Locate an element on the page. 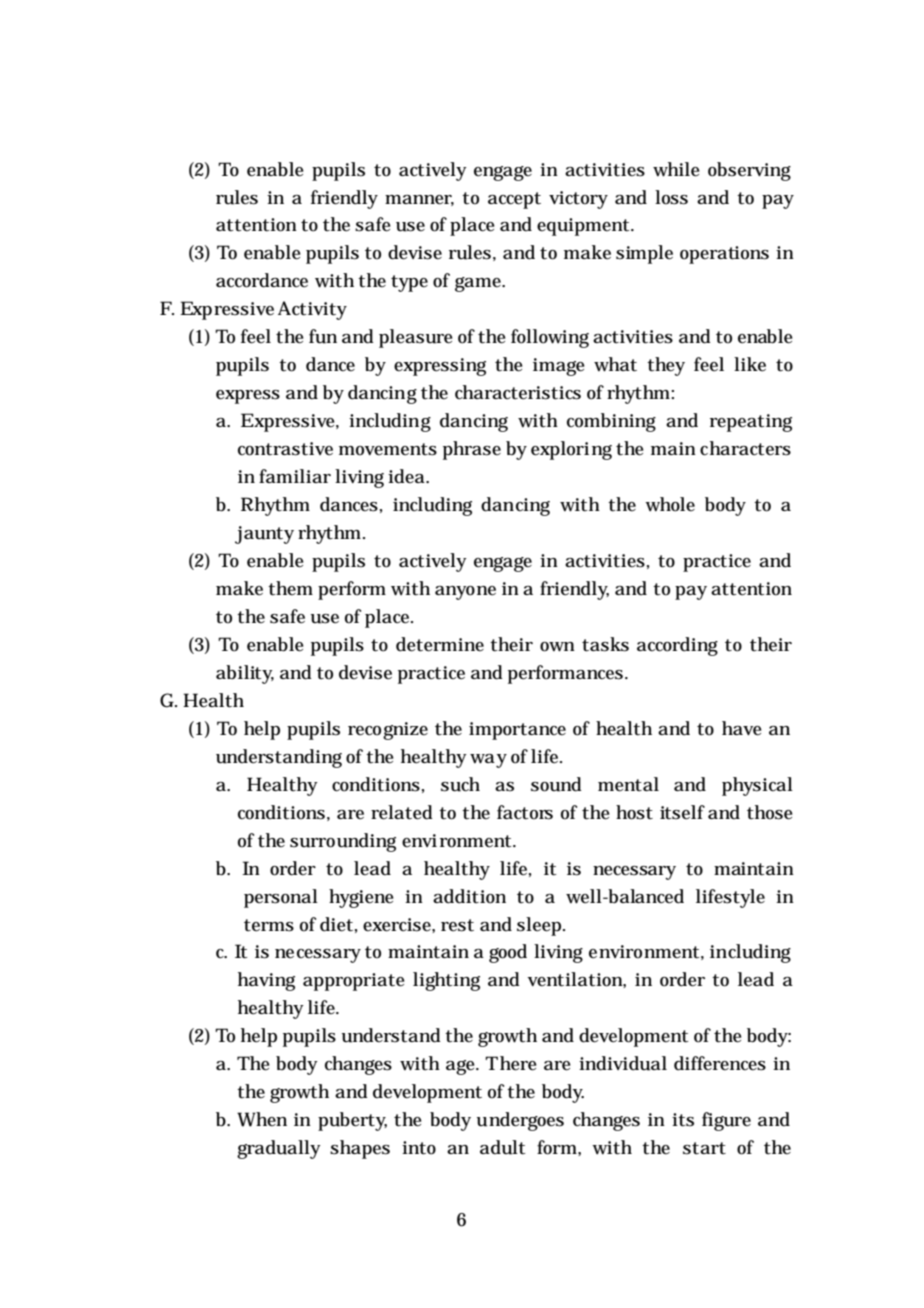 This document has height=1308, width=924. Activity is located at coordinates (312, 310).
